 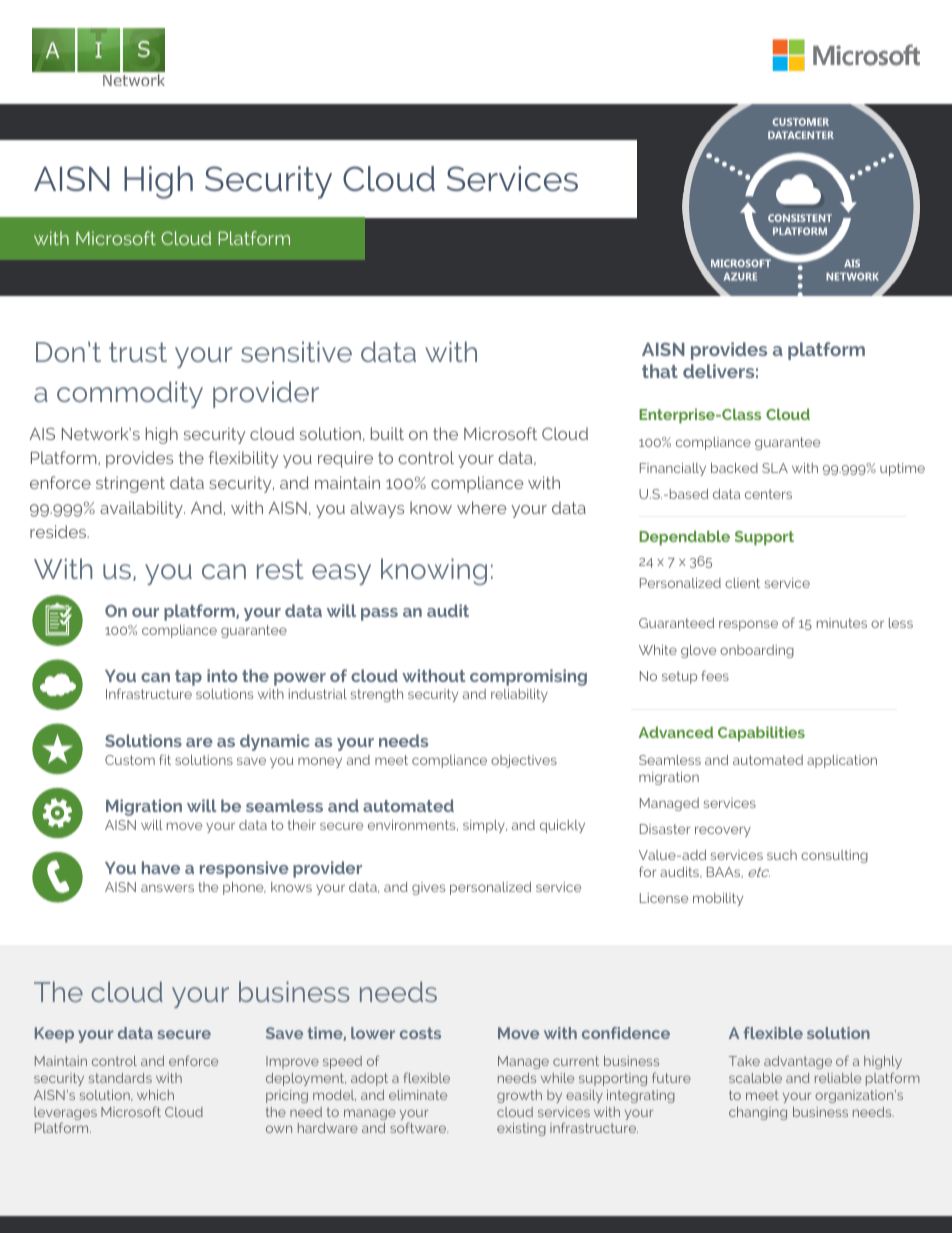 I want to click on changing, so click(x=758, y=1113).
